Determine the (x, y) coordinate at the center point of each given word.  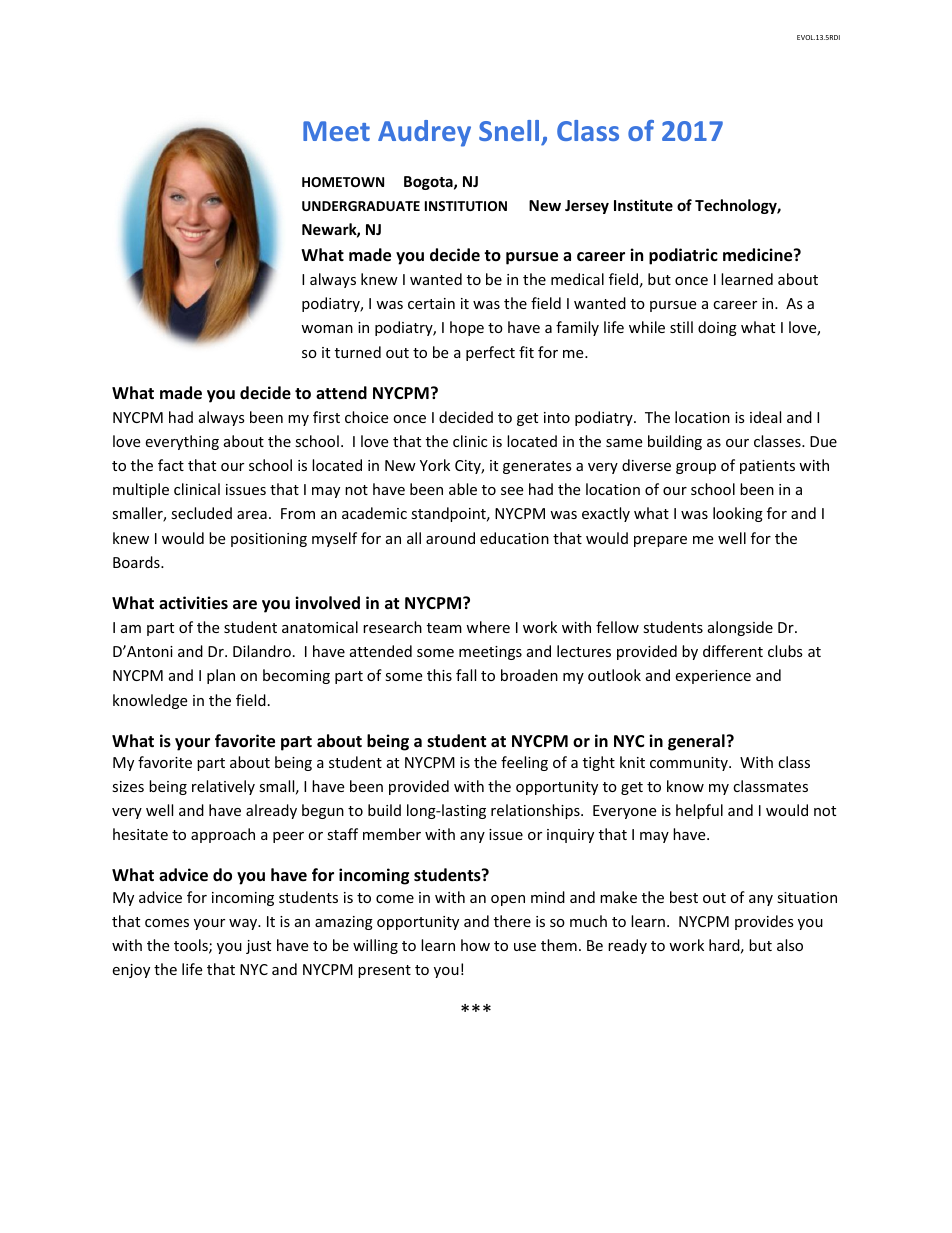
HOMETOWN (343, 182)
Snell (509, 130)
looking (738, 514)
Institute (643, 205)
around (450, 538)
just (258, 947)
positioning (269, 540)
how (475, 945)
